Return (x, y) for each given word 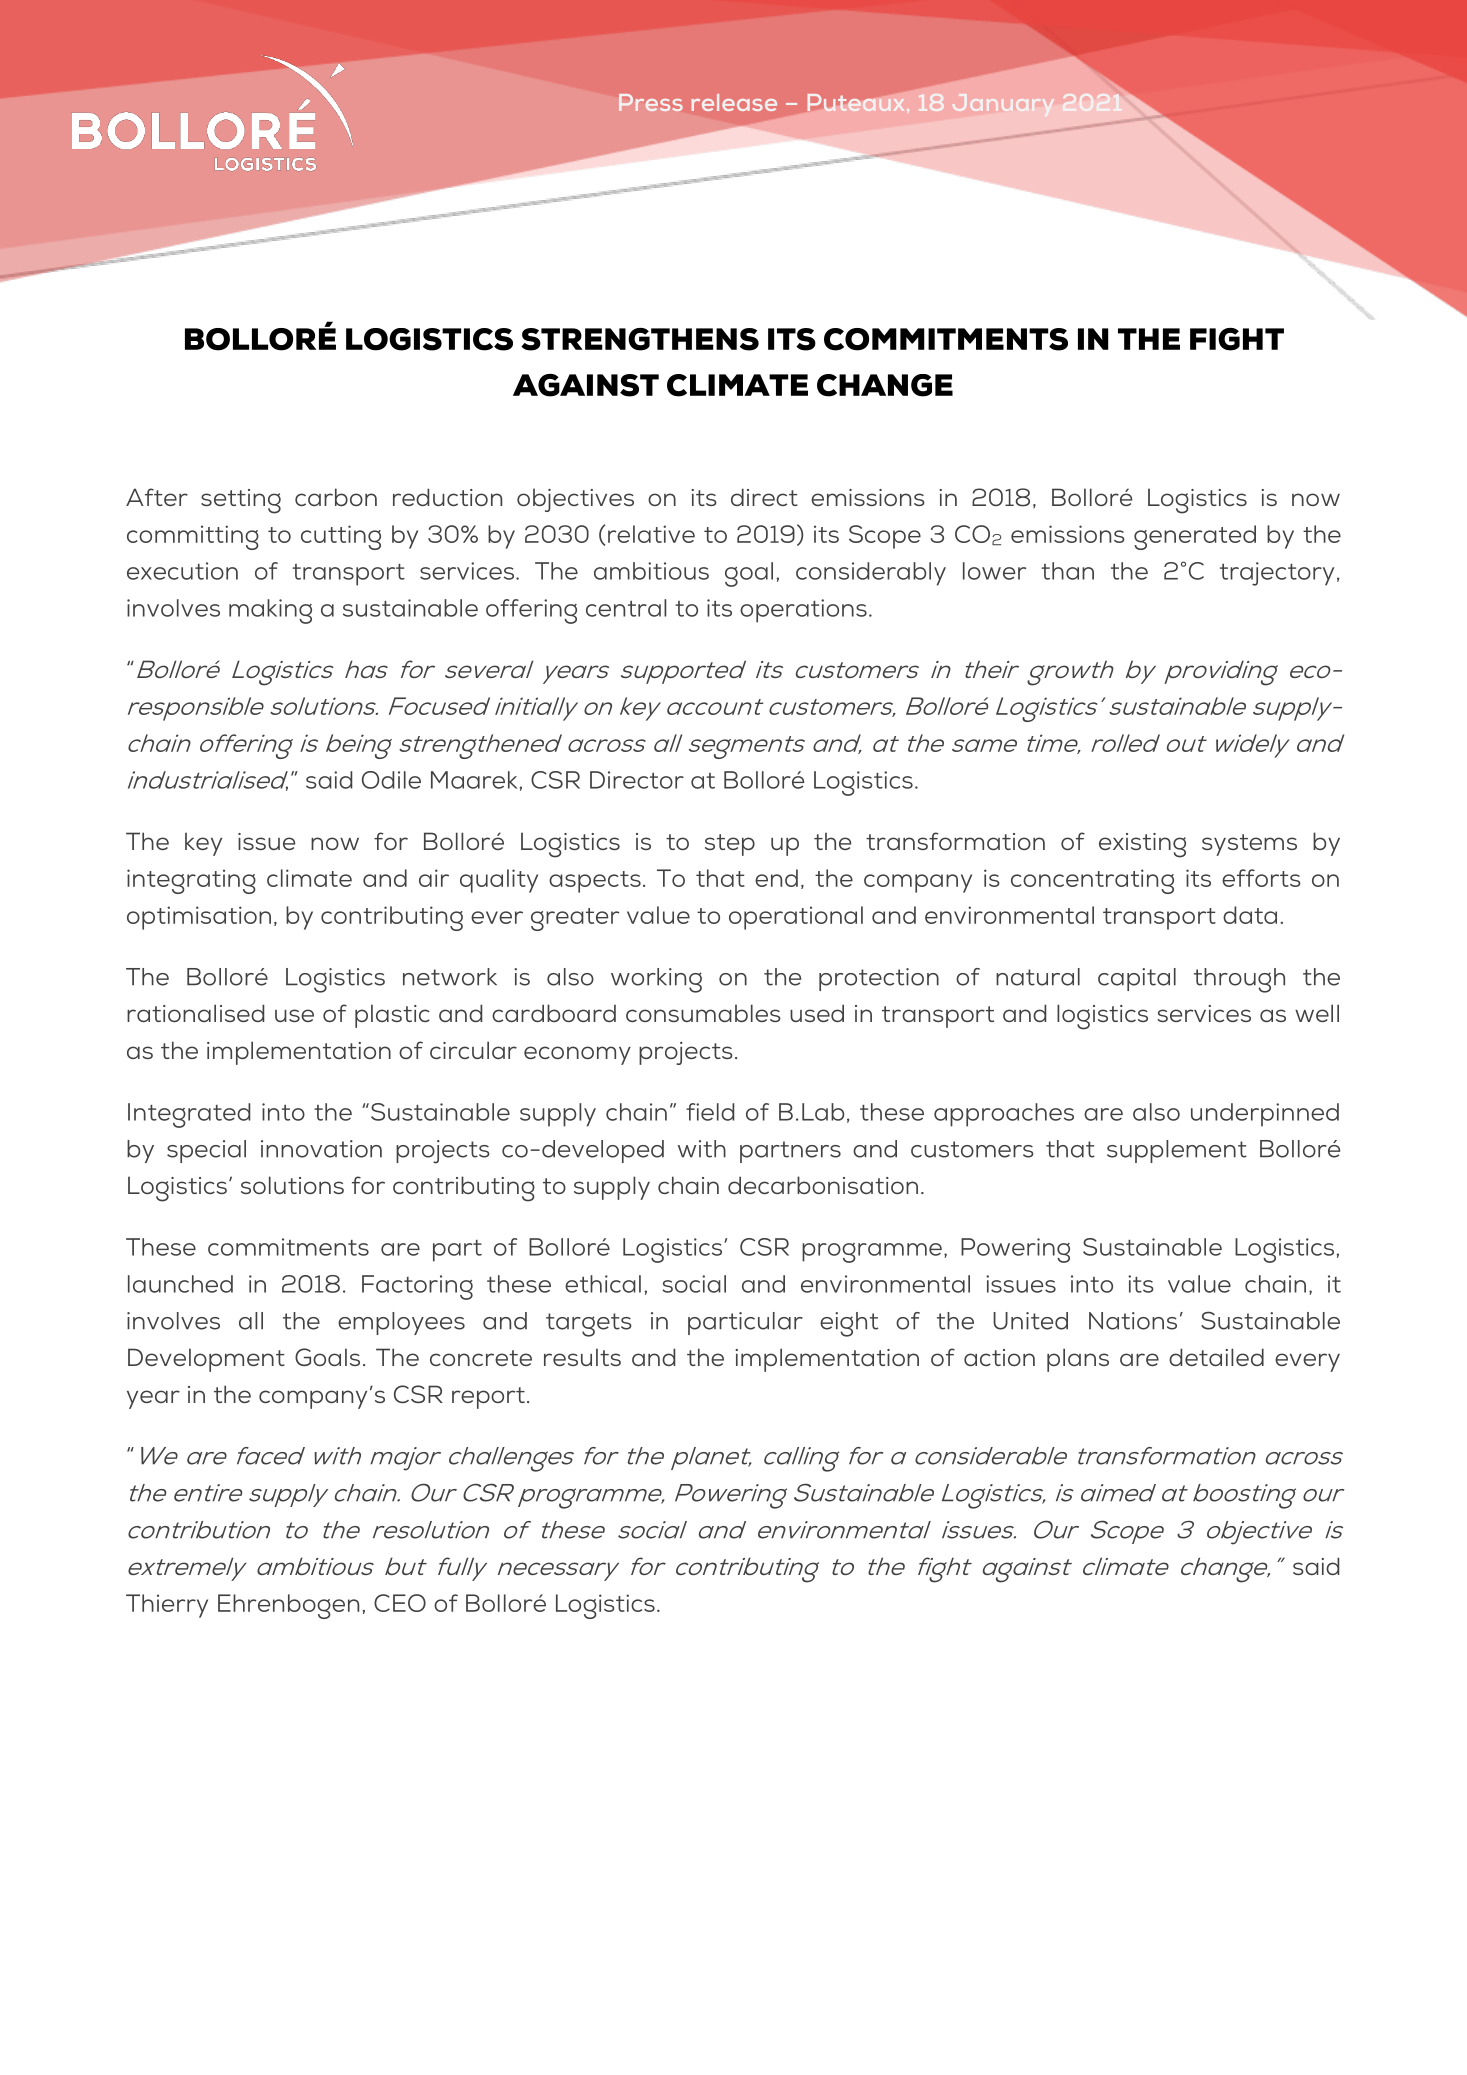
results (582, 1357)
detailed (1216, 1357)
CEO (400, 1603)
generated (1195, 537)
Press (651, 102)
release (734, 102)
